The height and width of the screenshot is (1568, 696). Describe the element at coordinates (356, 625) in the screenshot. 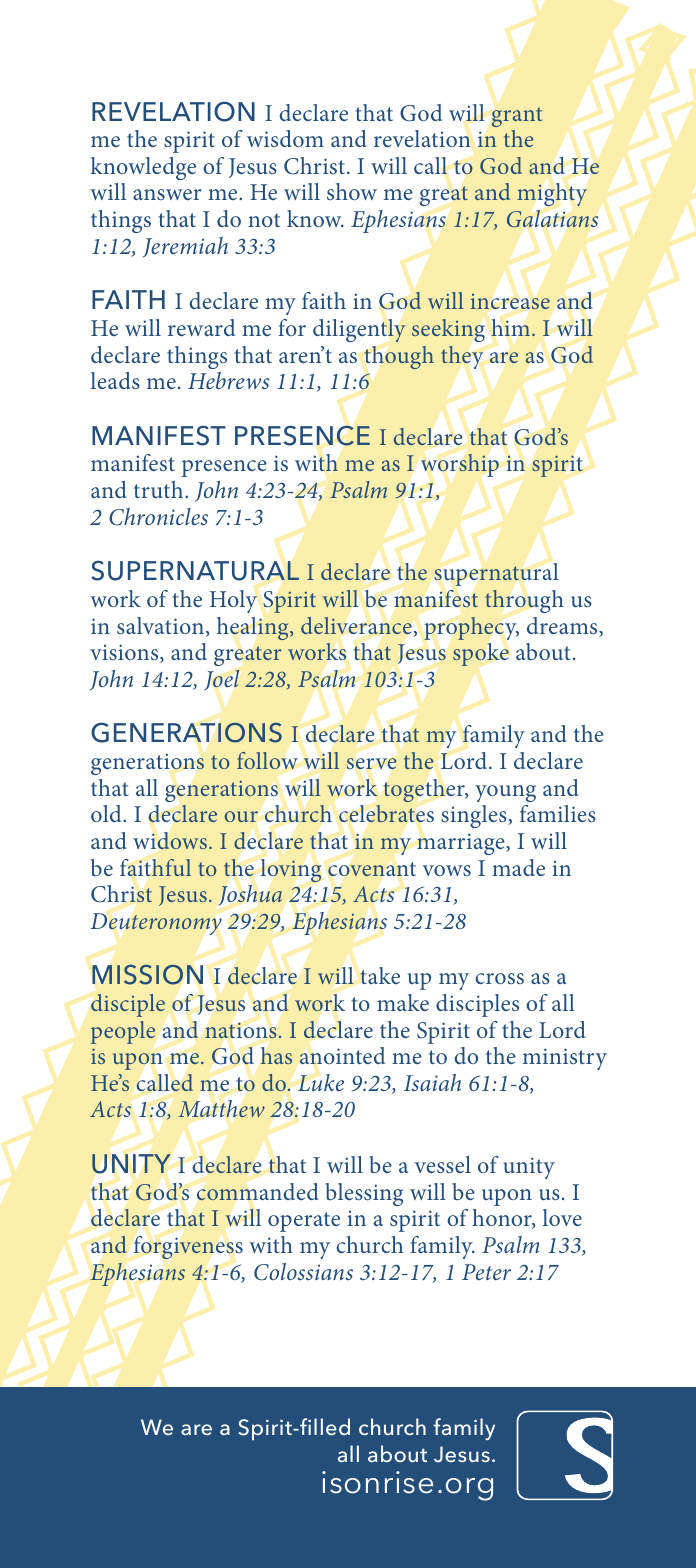

I see `deliverance` at that location.
